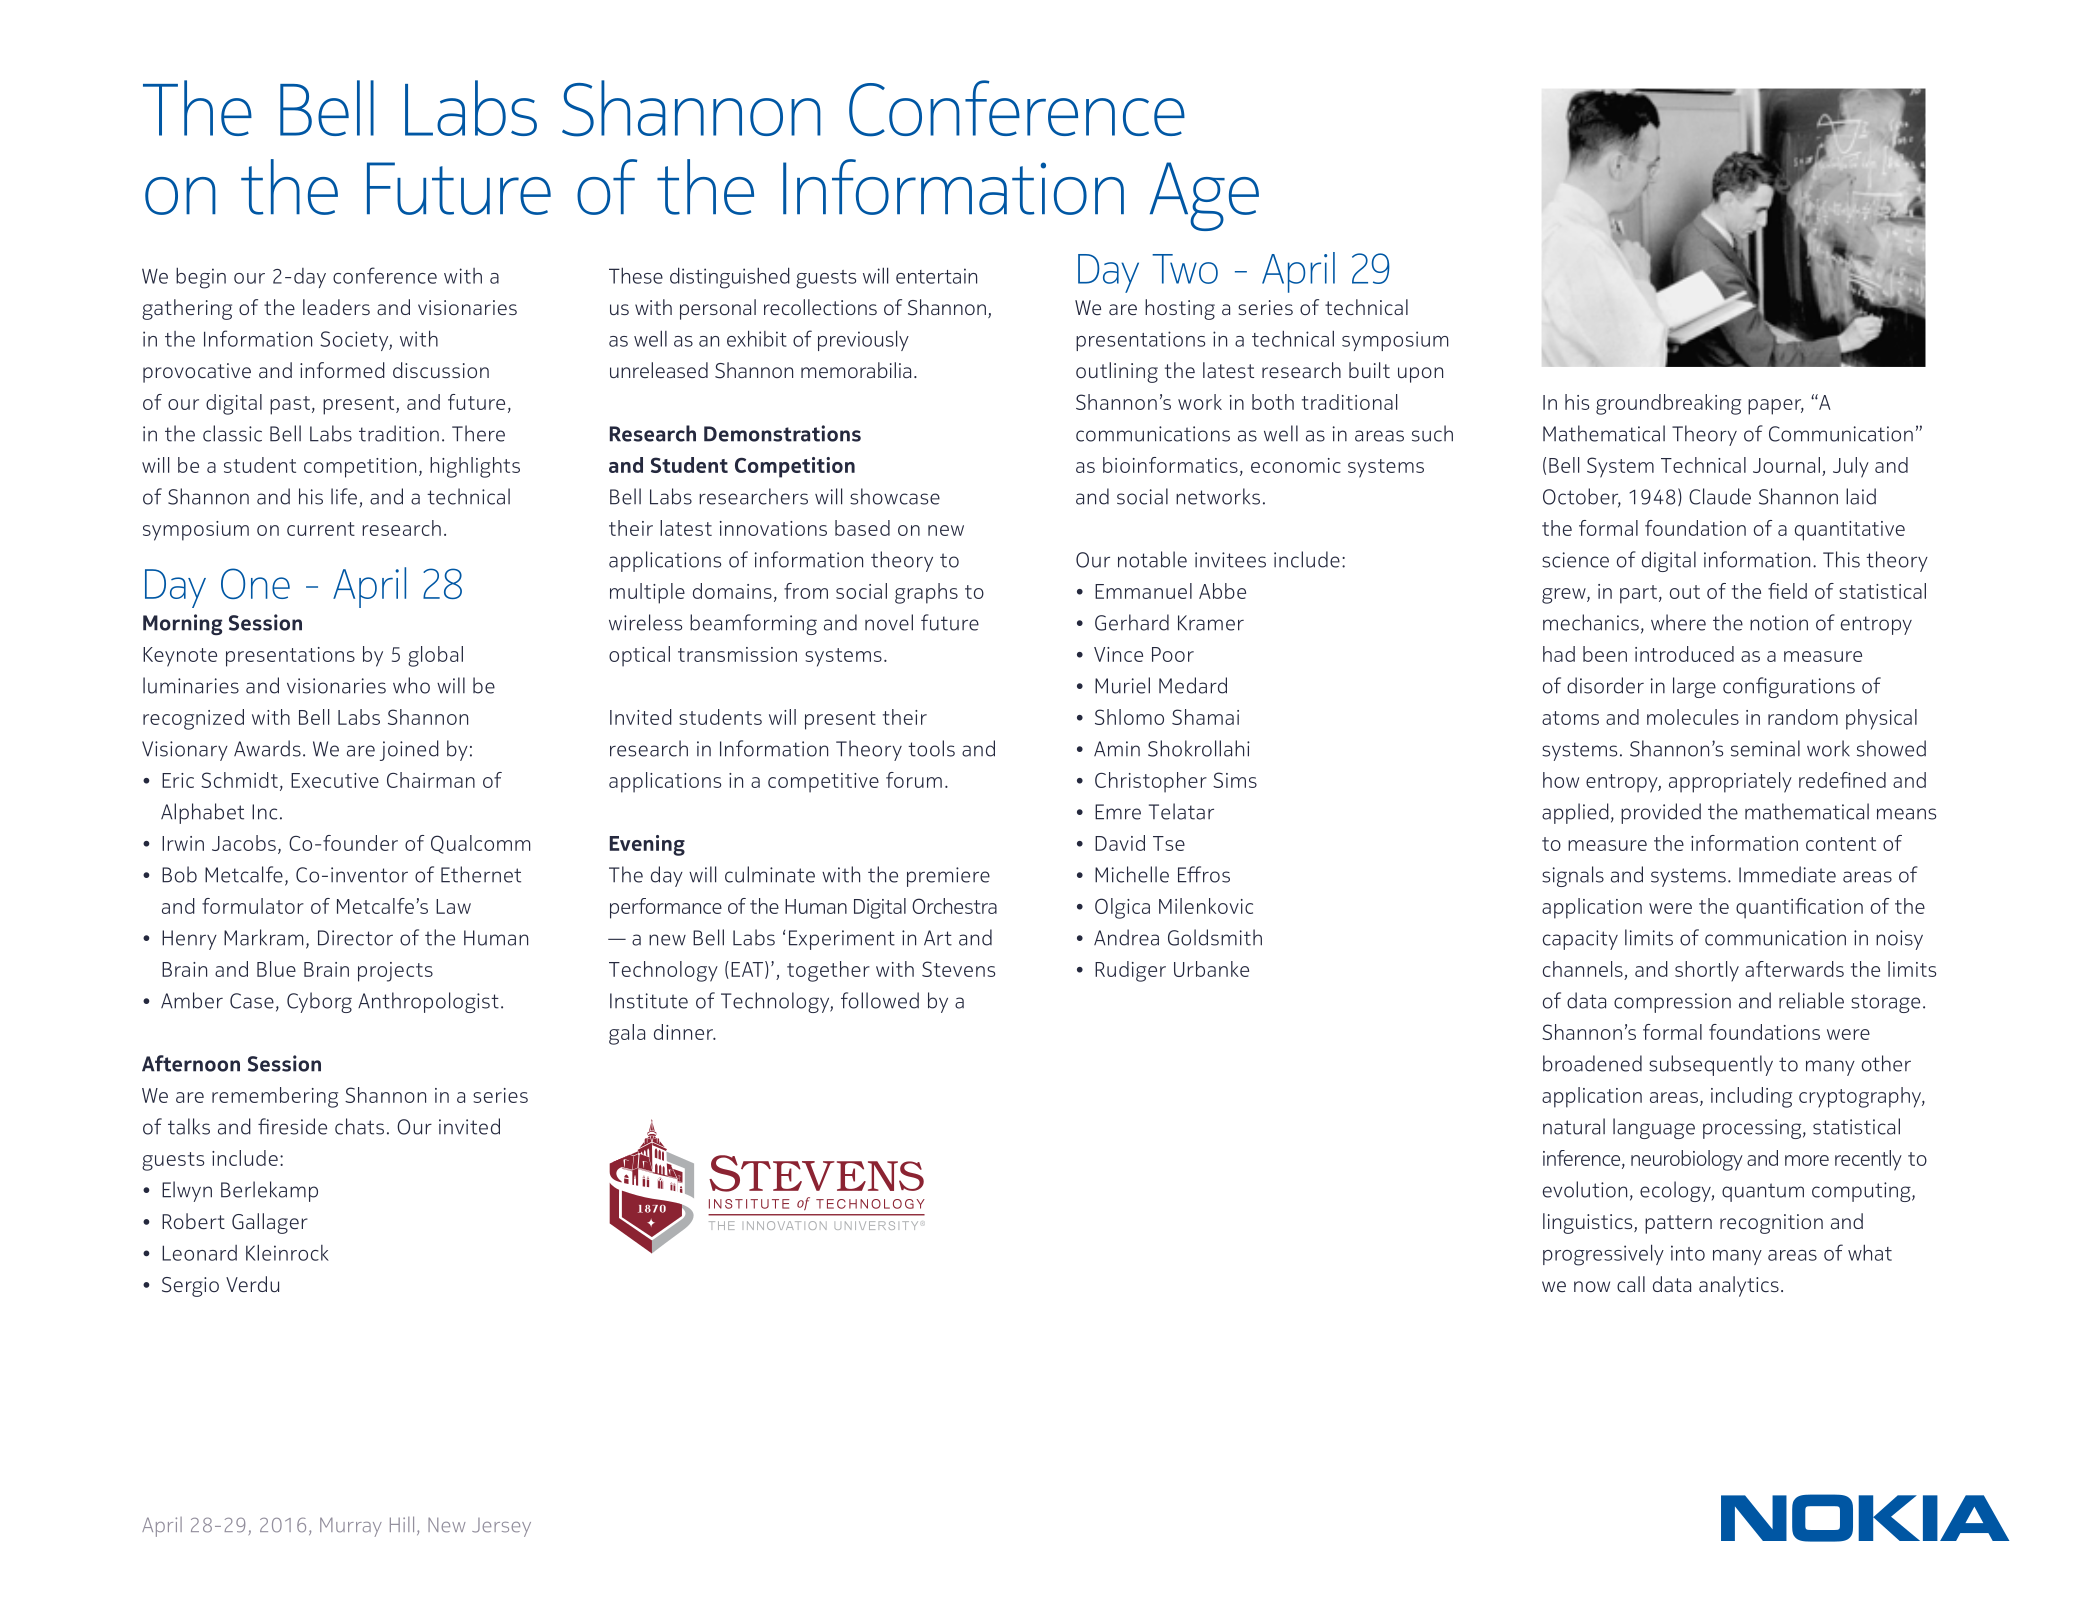  What do you see at coordinates (336, 307) in the screenshot?
I see `leaders` at bounding box center [336, 307].
